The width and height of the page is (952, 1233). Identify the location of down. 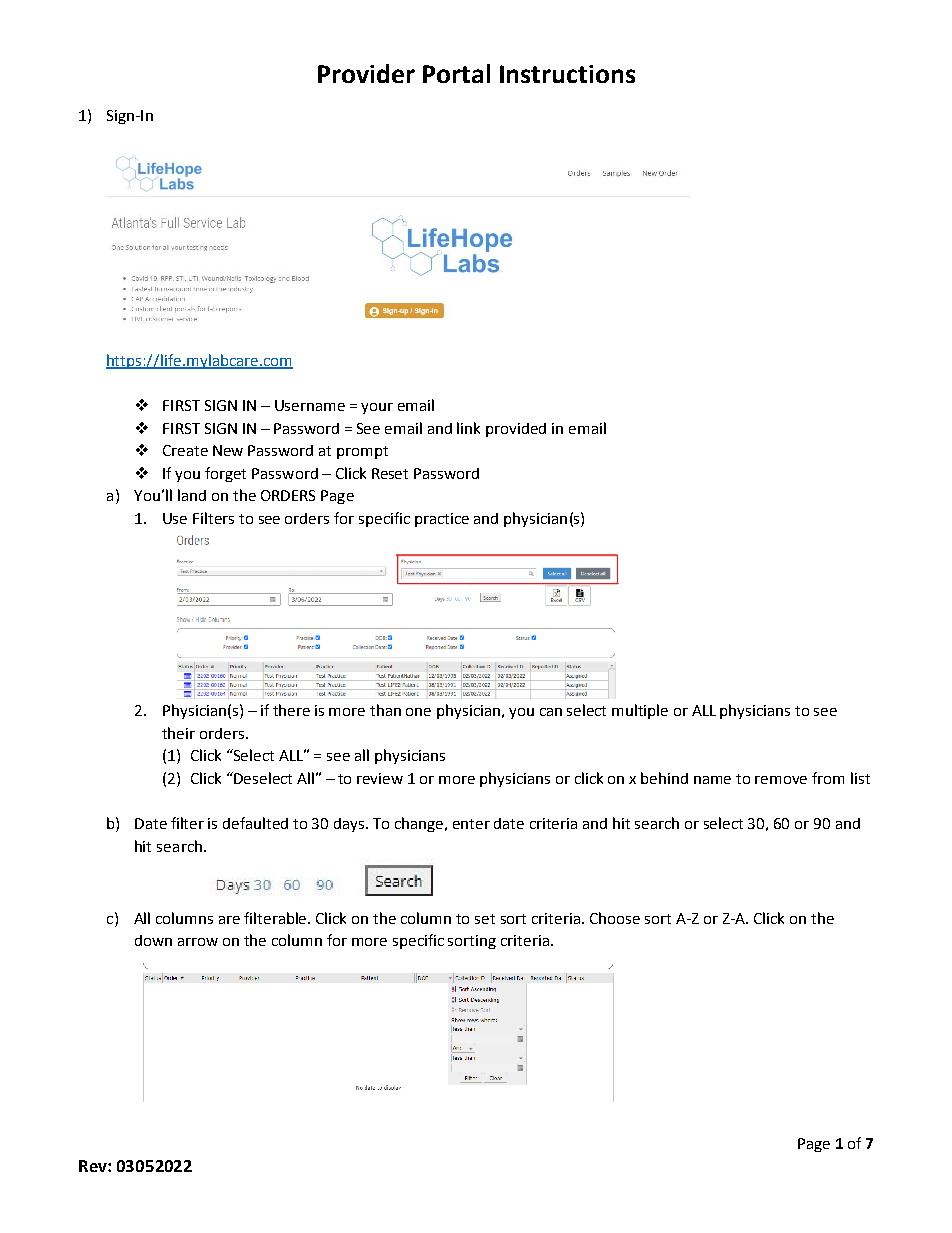
(153, 940).
